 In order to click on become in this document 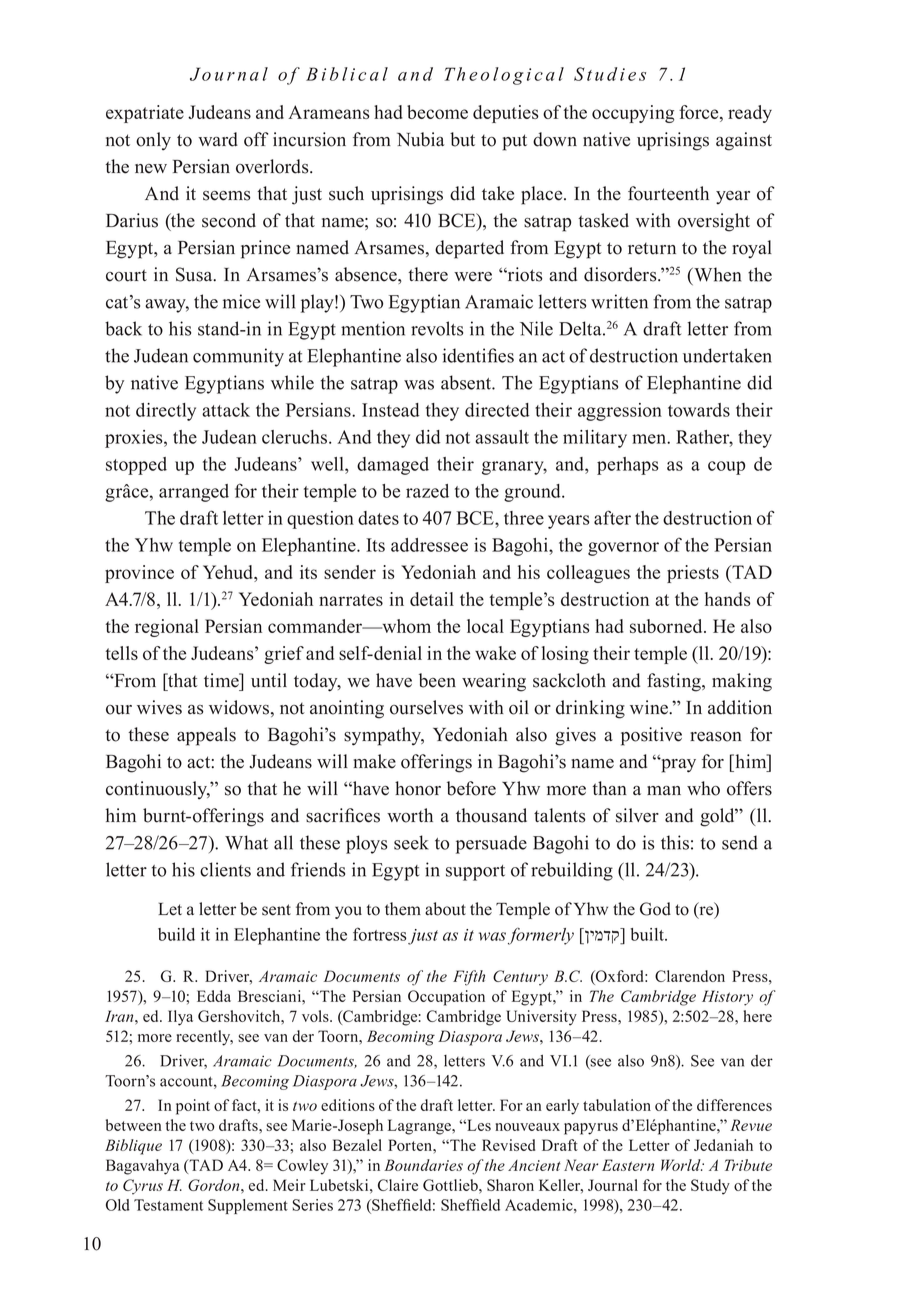, I will do `click(437, 112)`.
